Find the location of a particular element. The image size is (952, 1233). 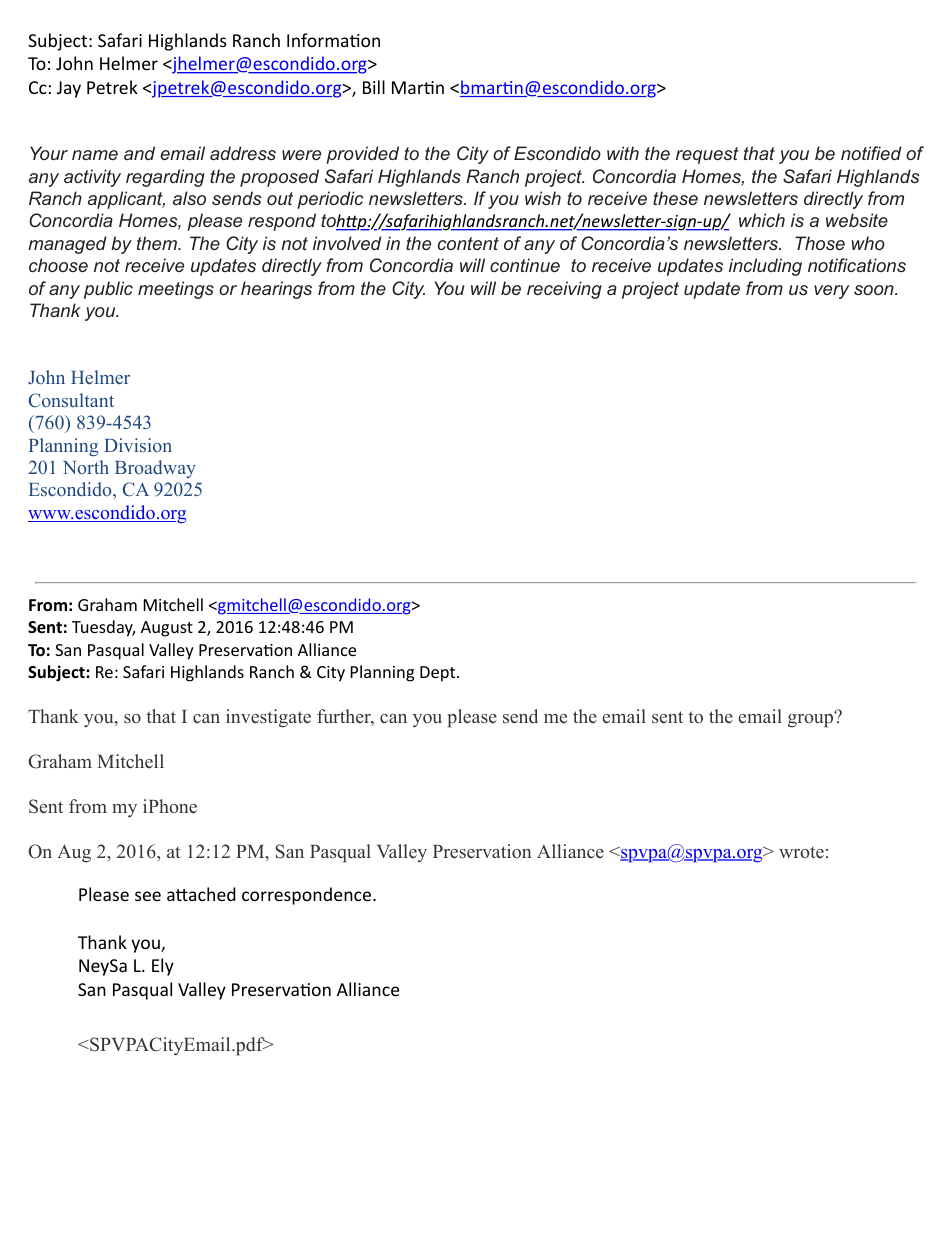

group is located at coordinates (812, 720).
